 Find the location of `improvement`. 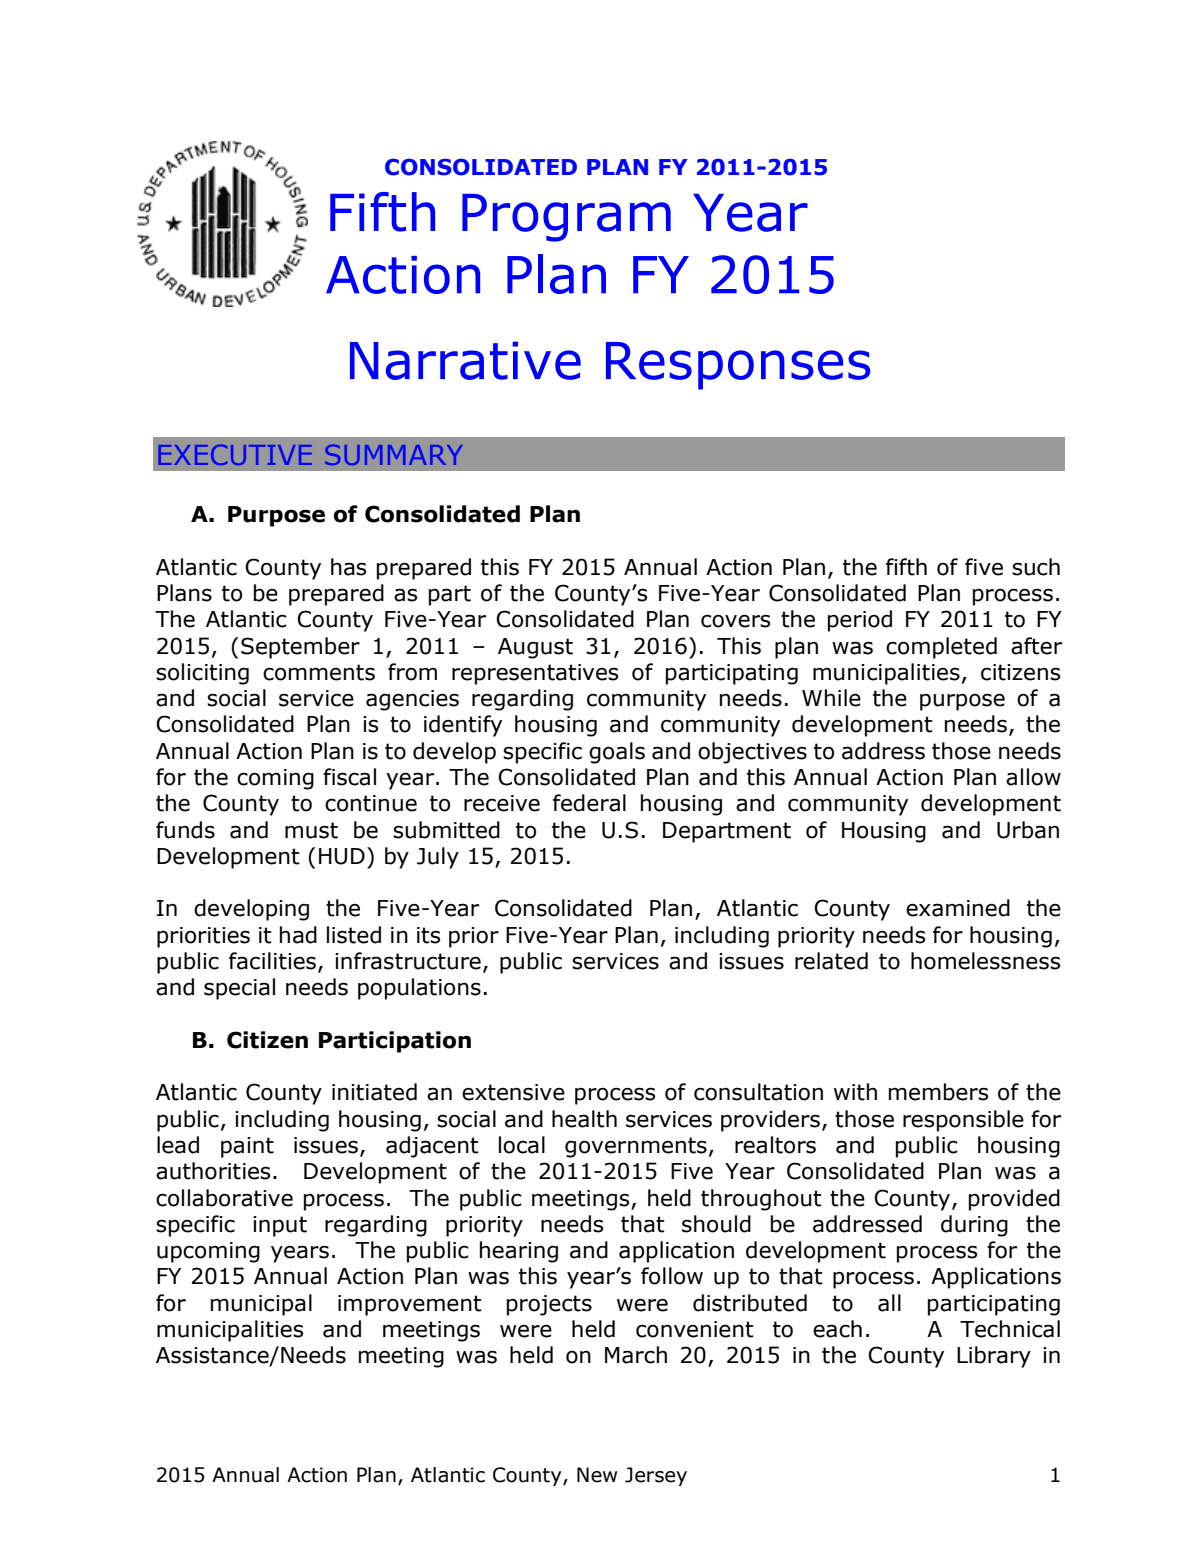

improvement is located at coordinates (410, 1305).
